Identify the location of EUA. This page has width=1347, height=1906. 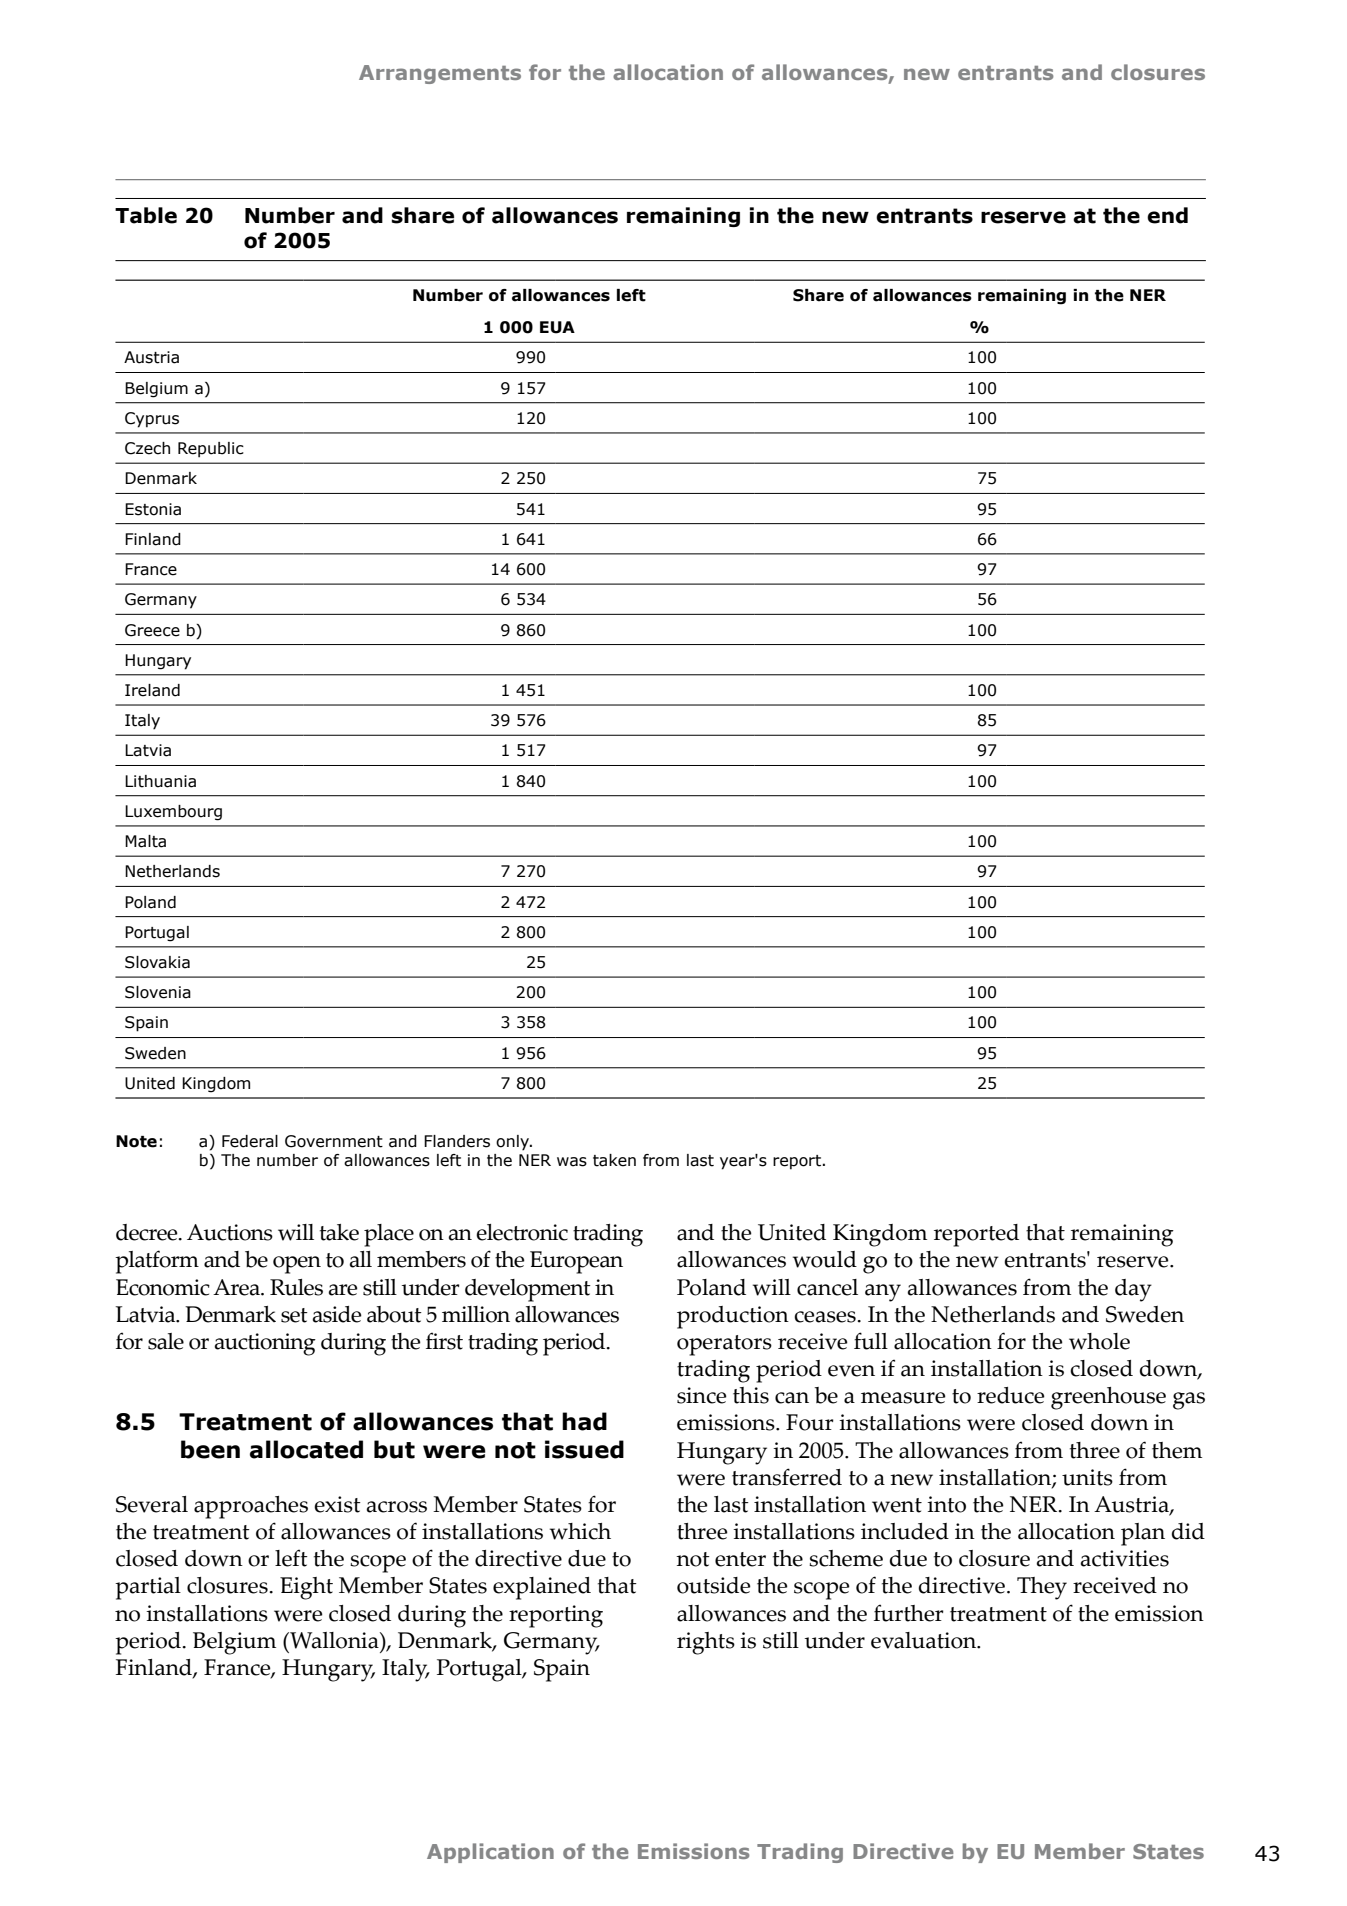
(557, 327).
